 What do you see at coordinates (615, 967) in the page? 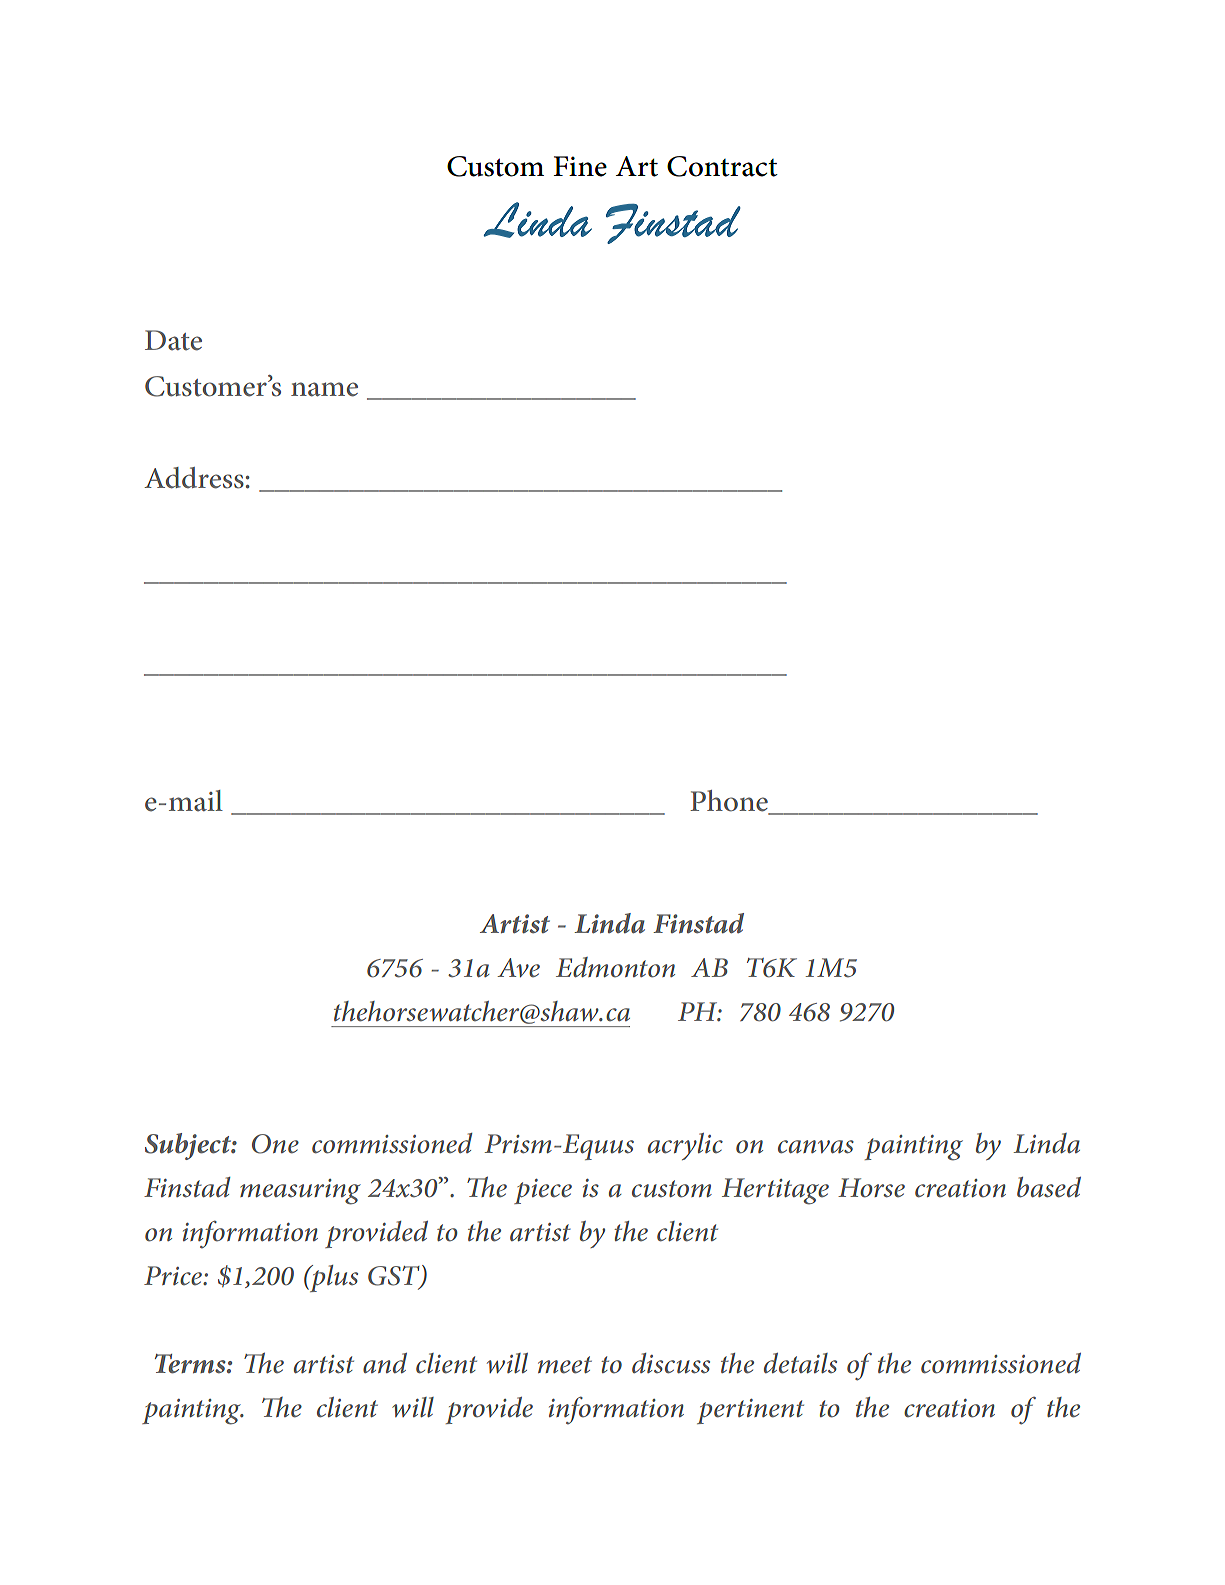
I see `Edmonton` at bounding box center [615, 967].
